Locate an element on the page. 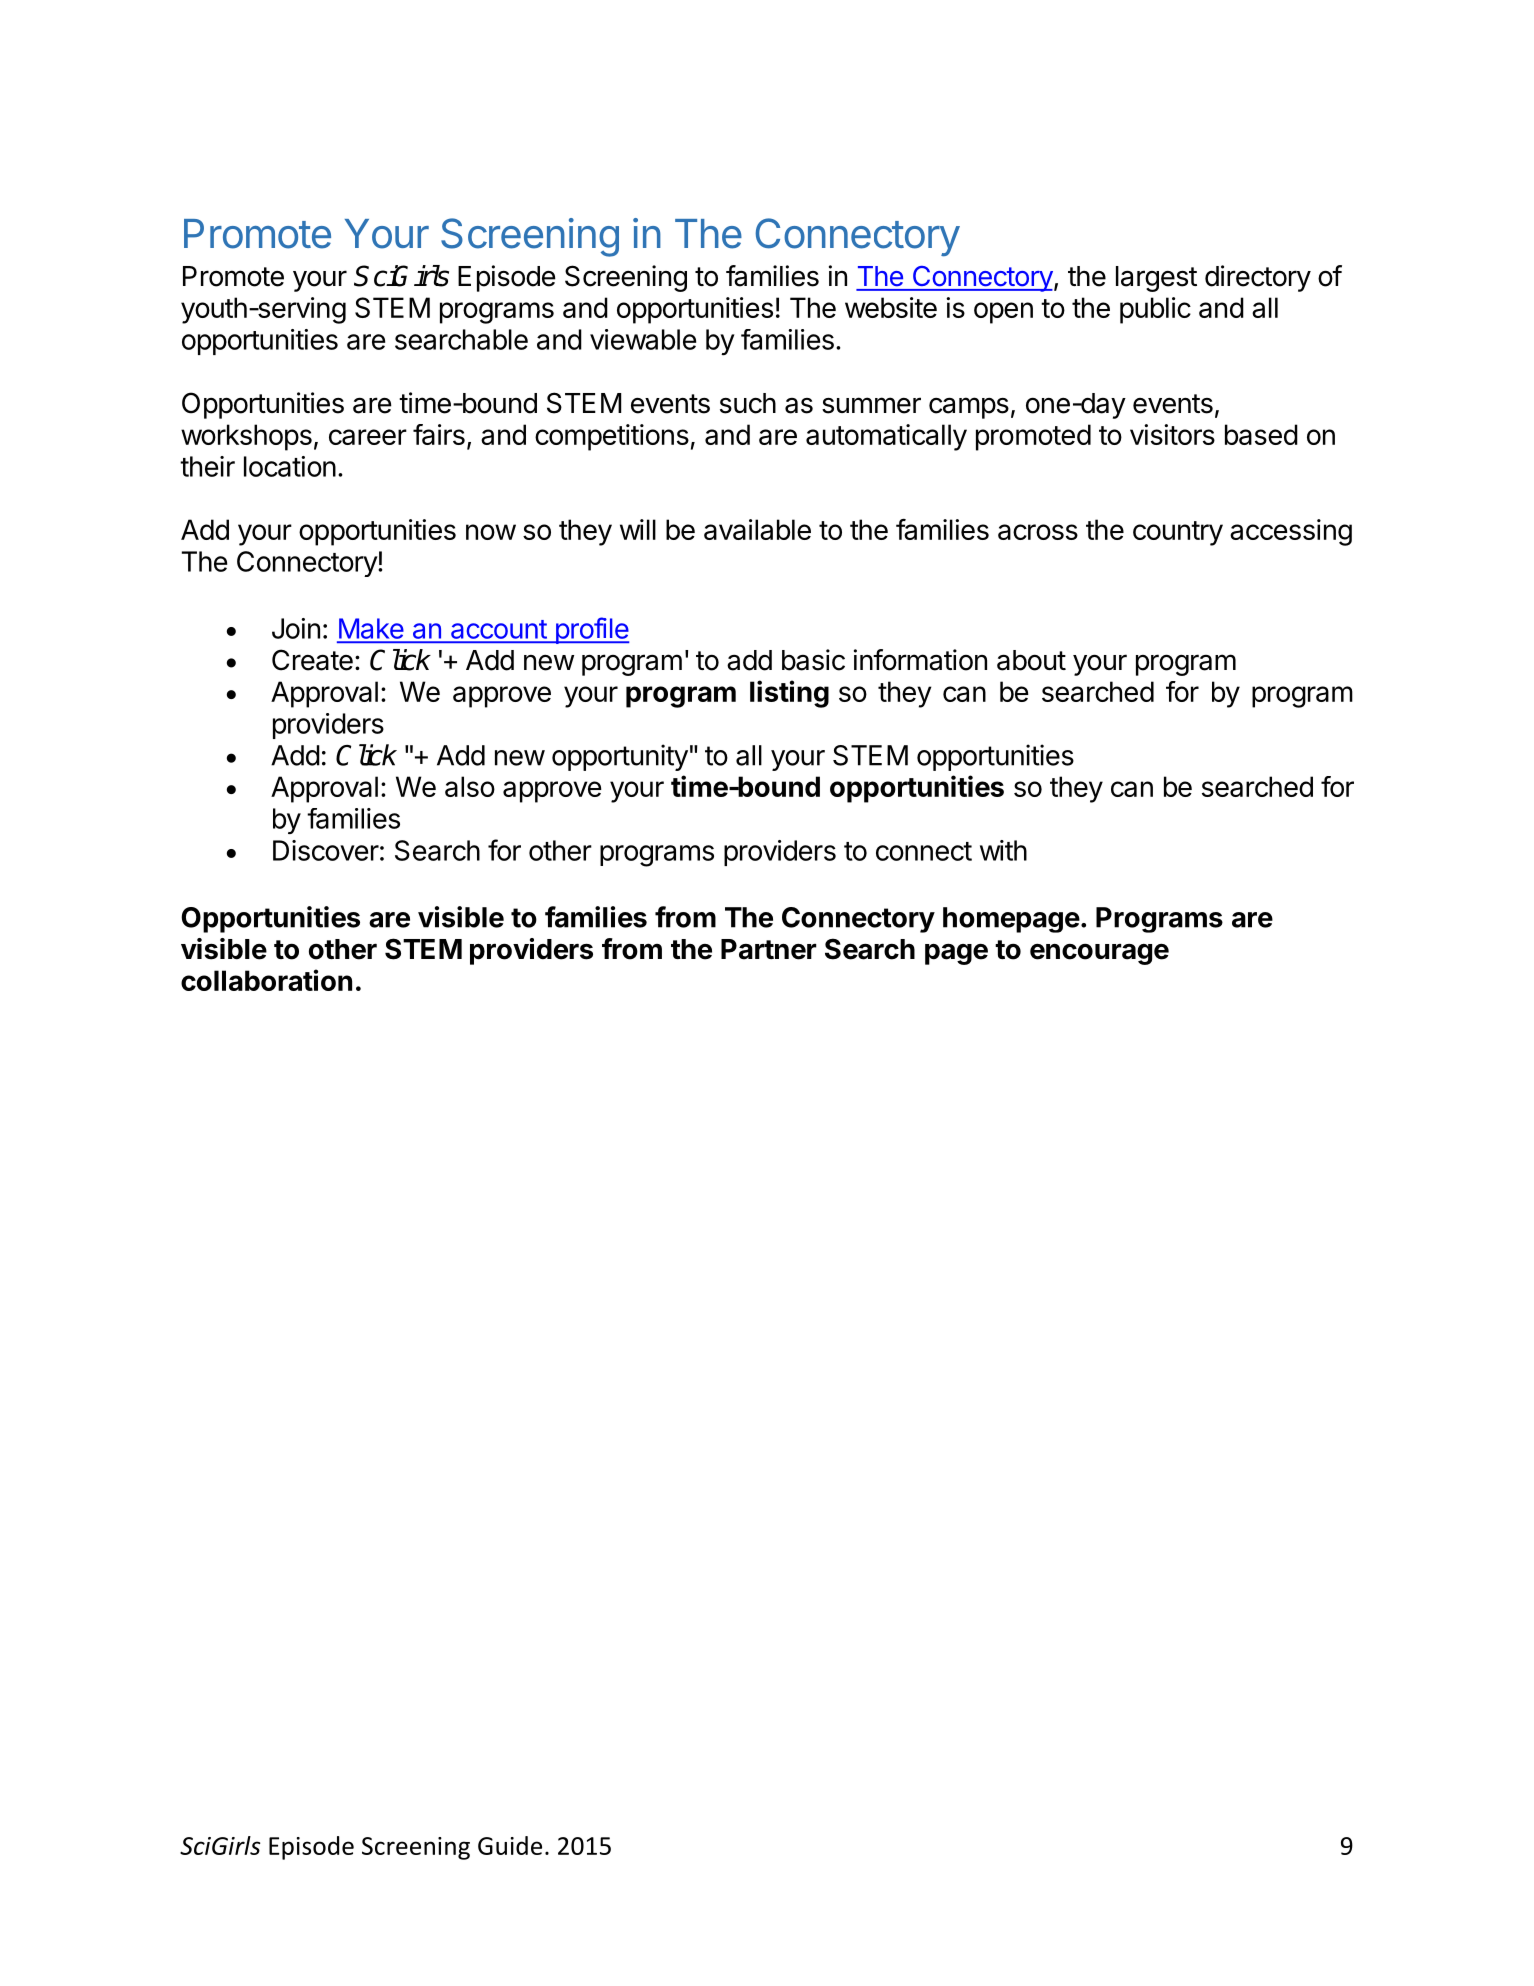 The height and width of the document is (1986, 1534). listing is located at coordinates (789, 694).
